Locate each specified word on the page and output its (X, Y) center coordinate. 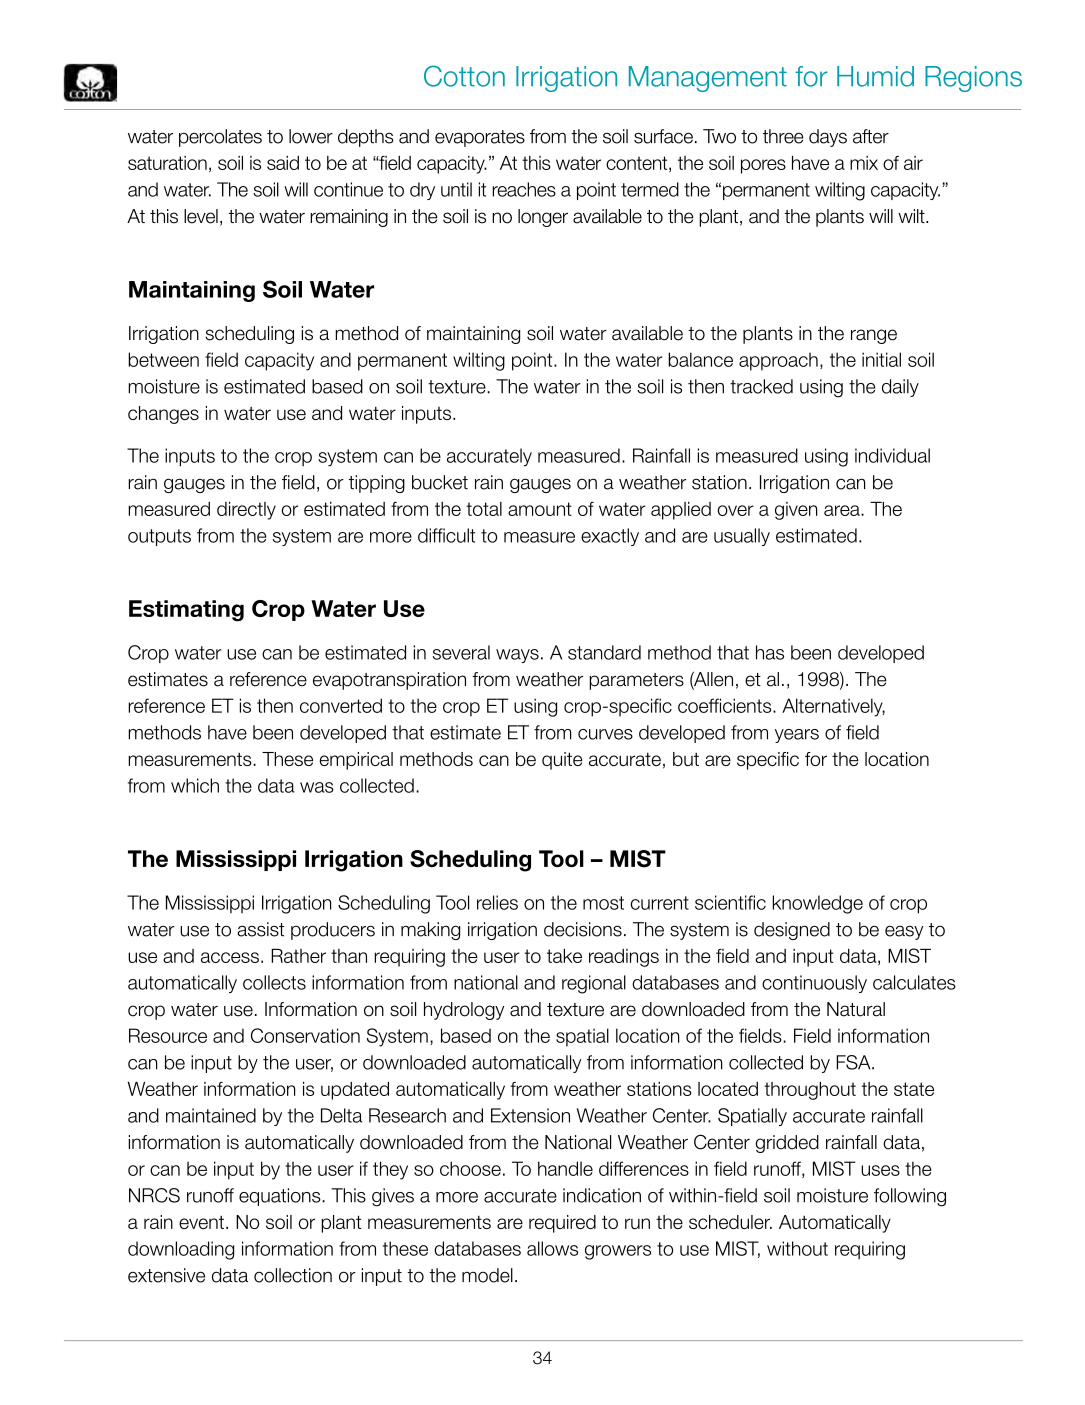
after (871, 136)
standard (604, 652)
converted (341, 705)
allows (552, 1248)
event (201, 1222)
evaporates (480, 138)
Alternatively (833, 707)
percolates (220, 138)
